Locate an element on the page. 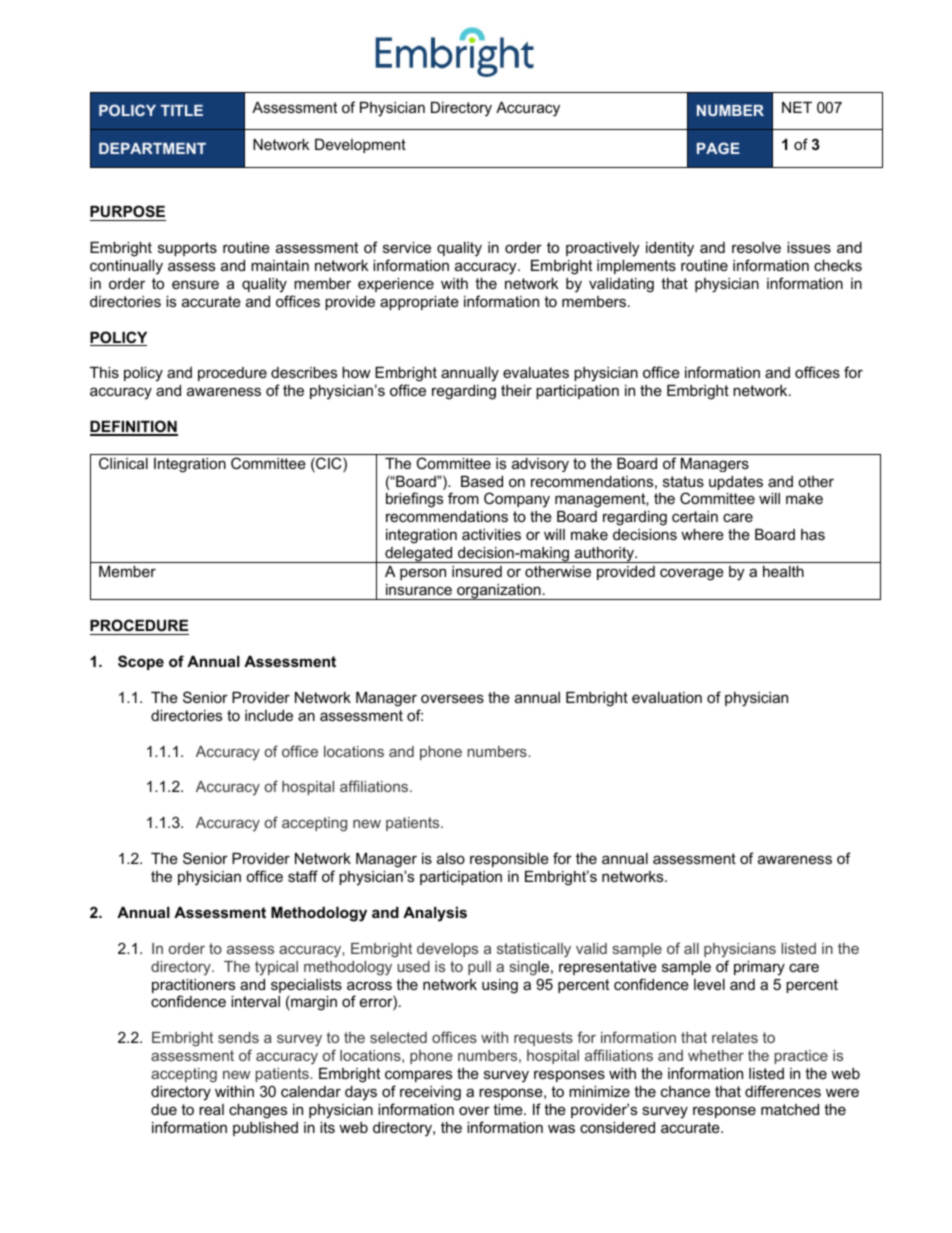 Image resolution: width=952 pixels, height=1233 pixels. time is located at coordinates (509, 1109).
